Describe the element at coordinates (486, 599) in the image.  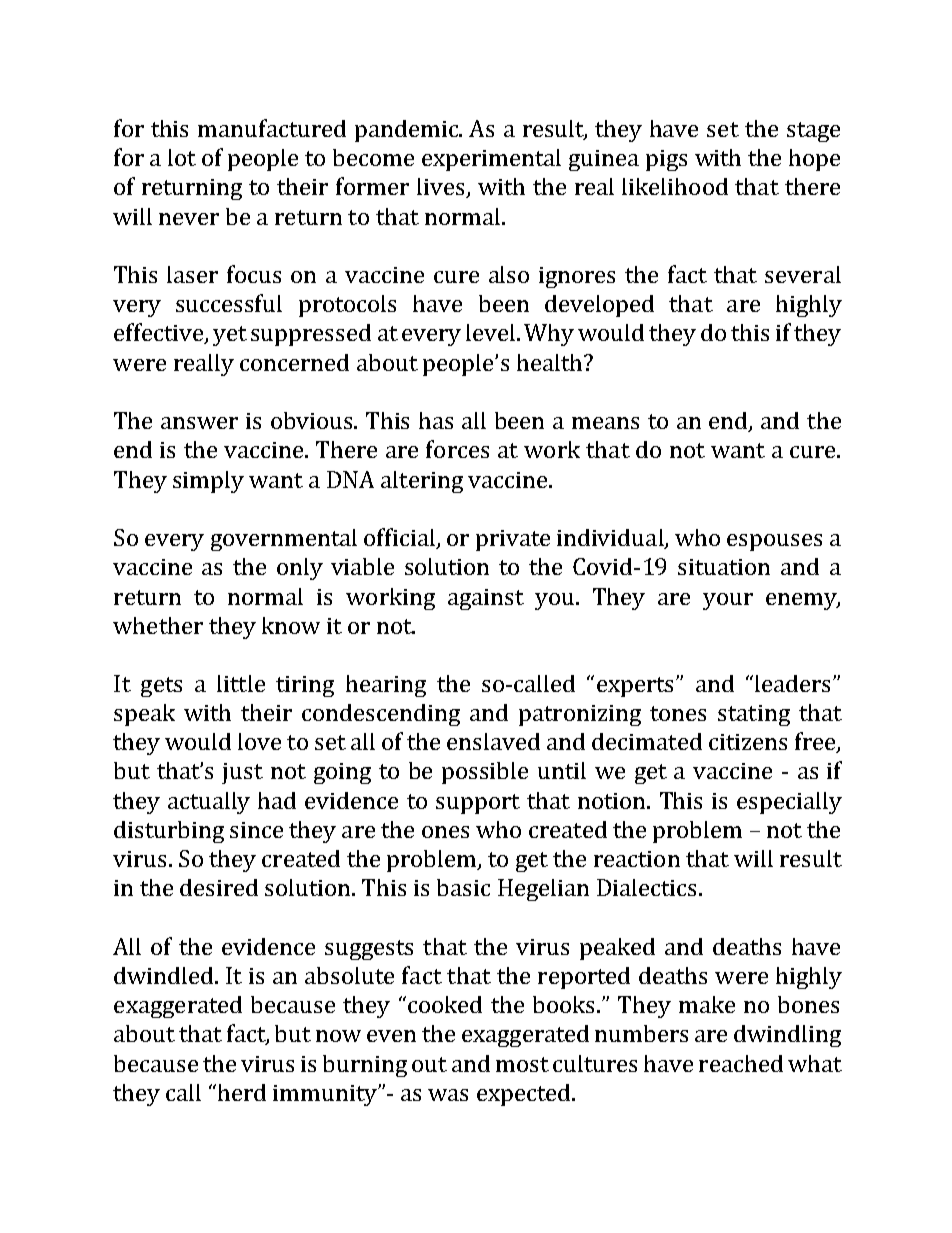
I see `against` at that location.
